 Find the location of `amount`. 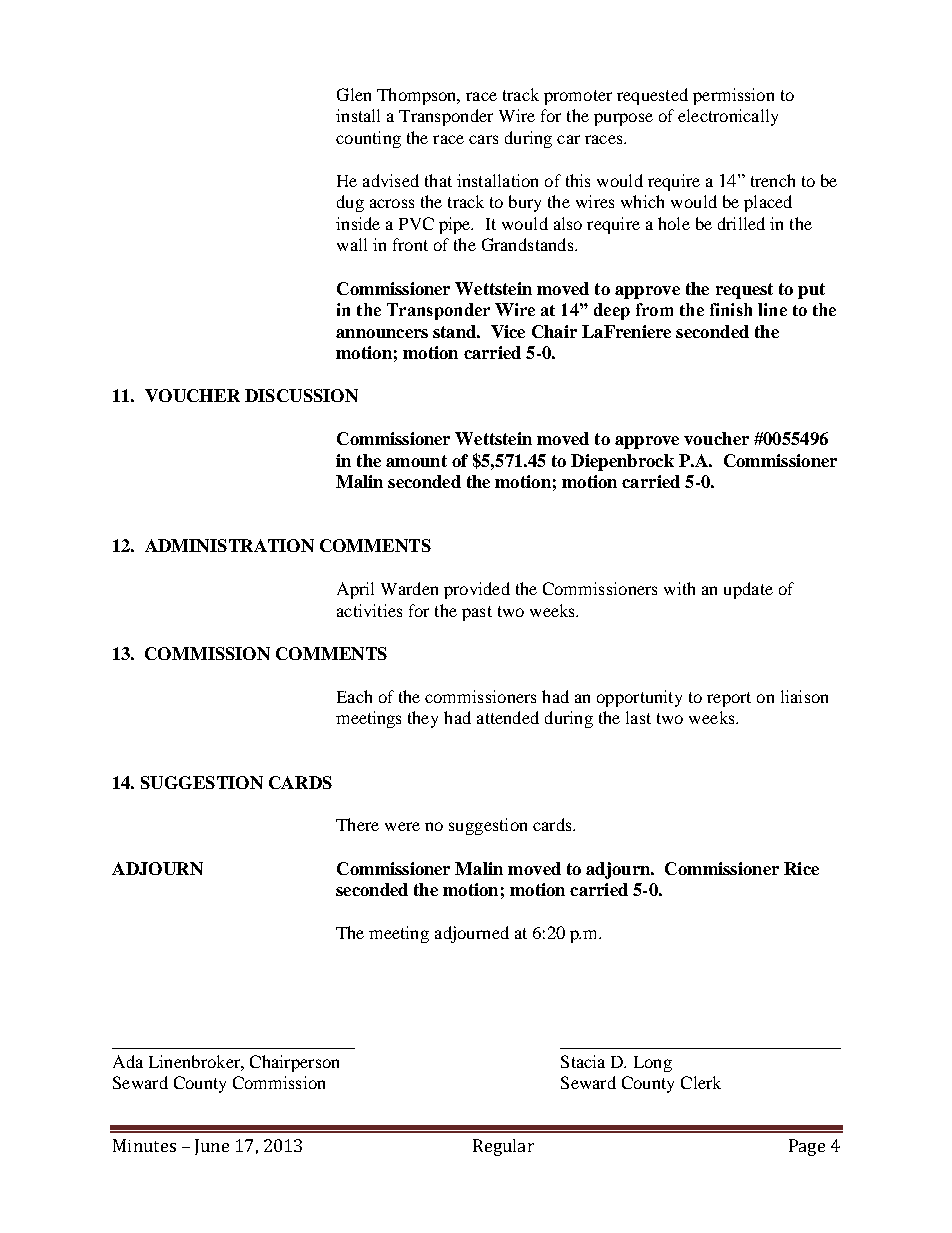

amount is located at coordinates (416, 461).
